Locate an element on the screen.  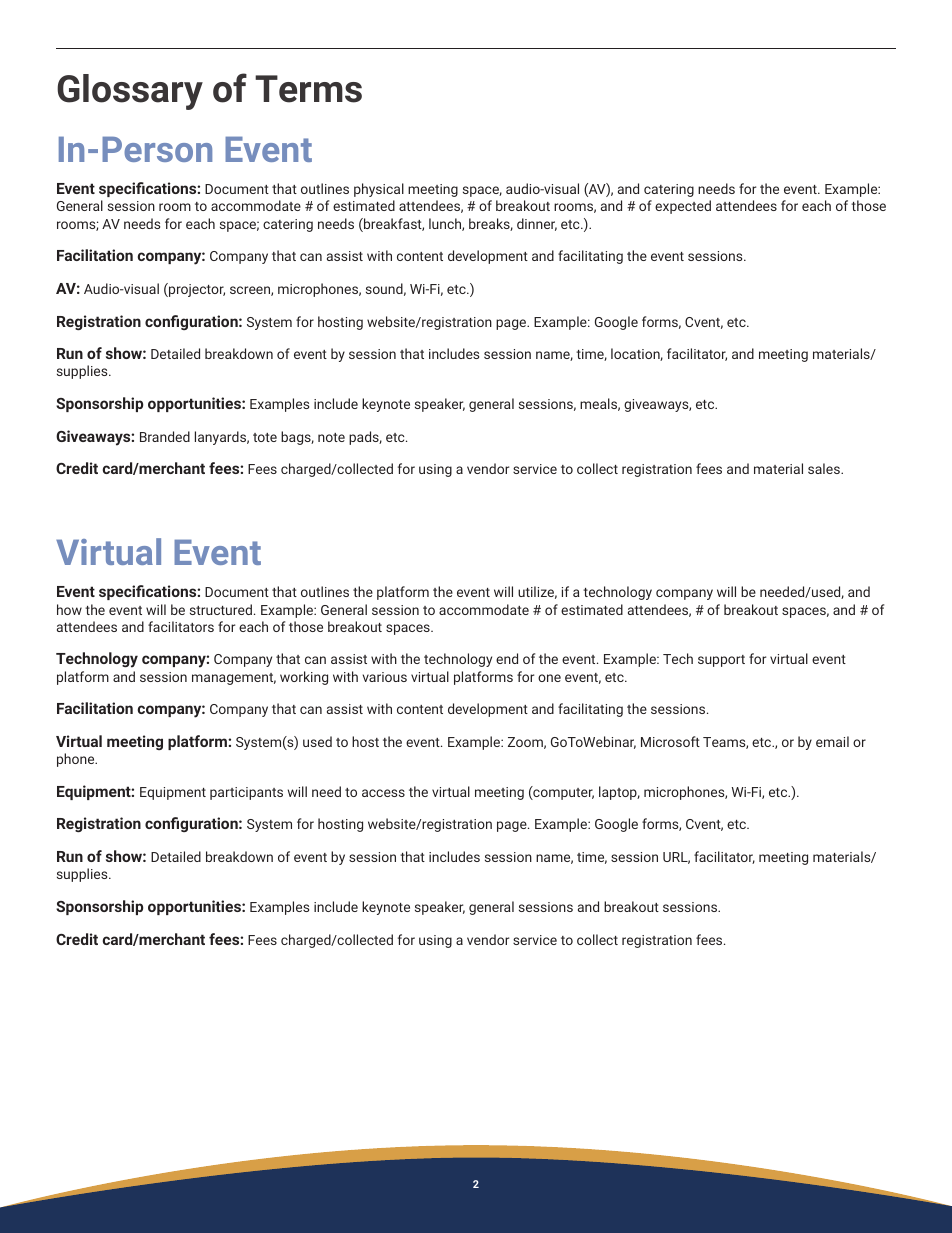
tote is located at coordinates (265, 437).
